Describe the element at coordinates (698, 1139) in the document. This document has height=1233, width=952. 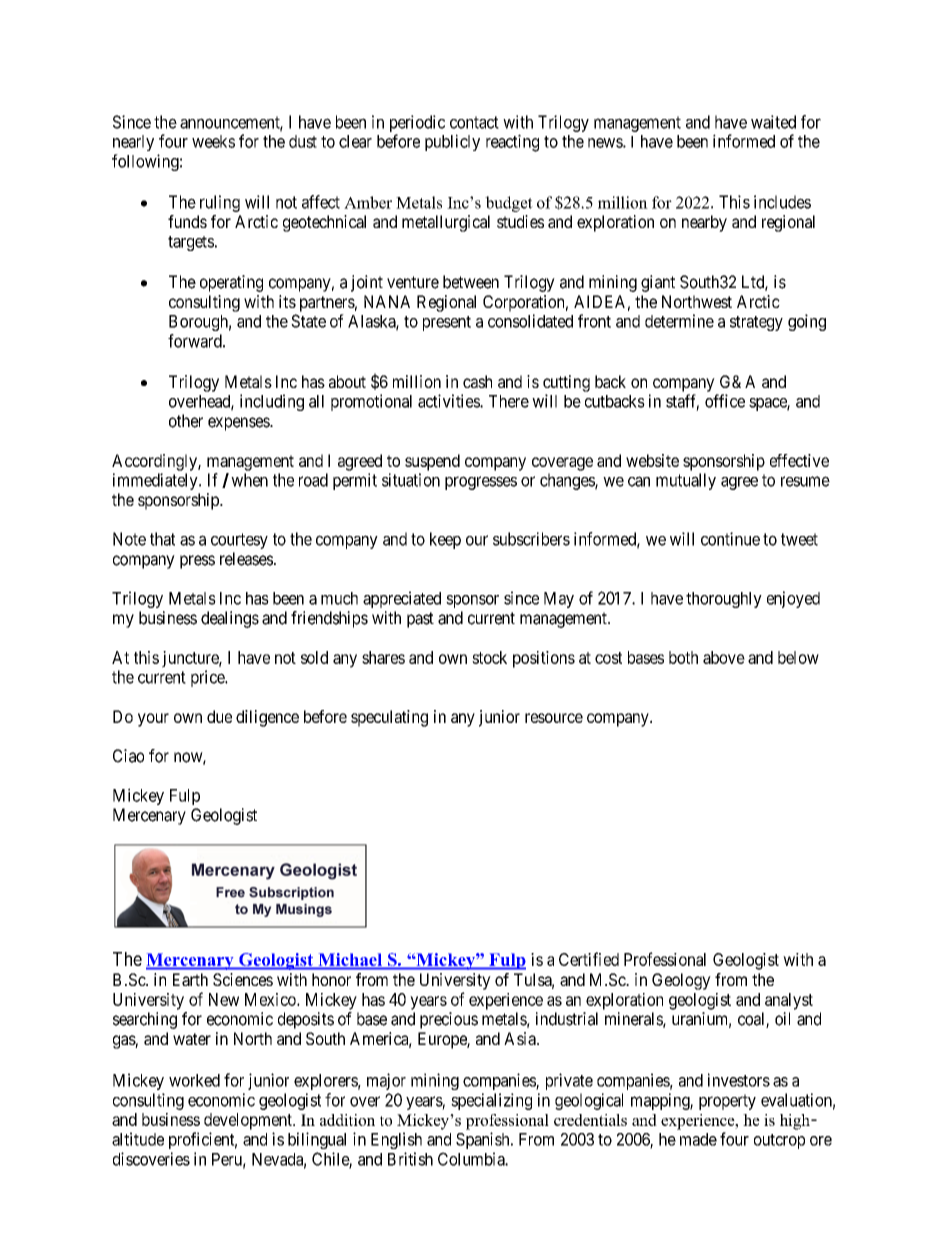
I see `made` at that location.
